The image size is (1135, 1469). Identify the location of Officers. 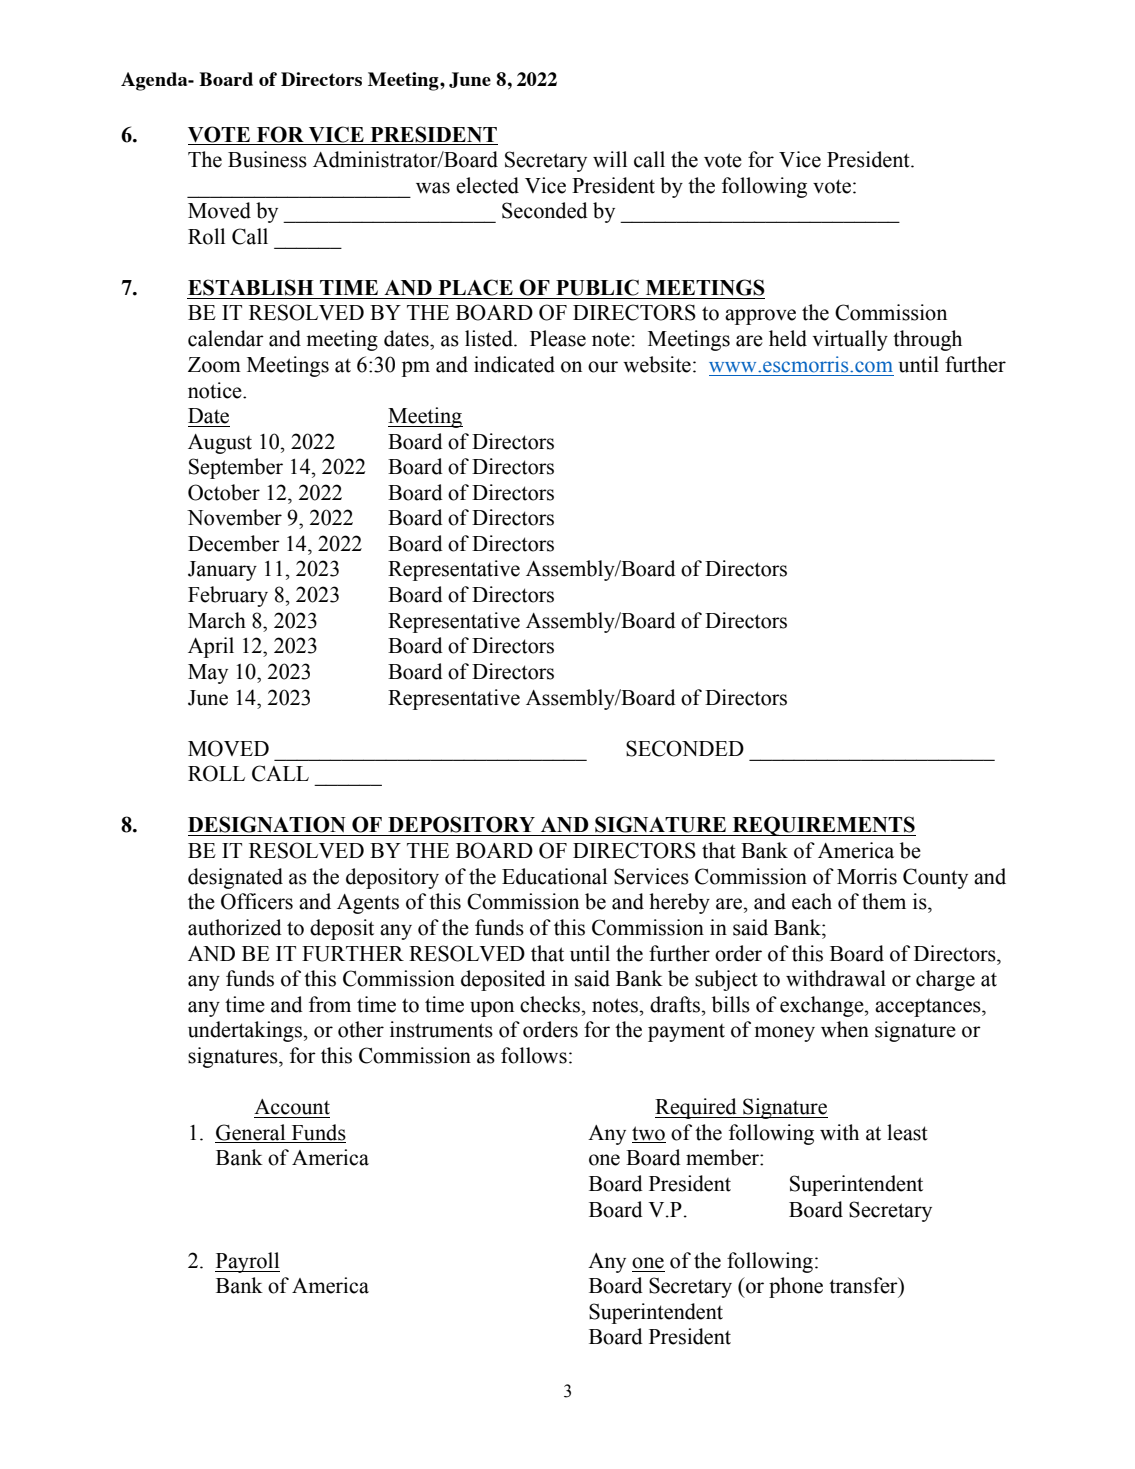
(257, 901).
